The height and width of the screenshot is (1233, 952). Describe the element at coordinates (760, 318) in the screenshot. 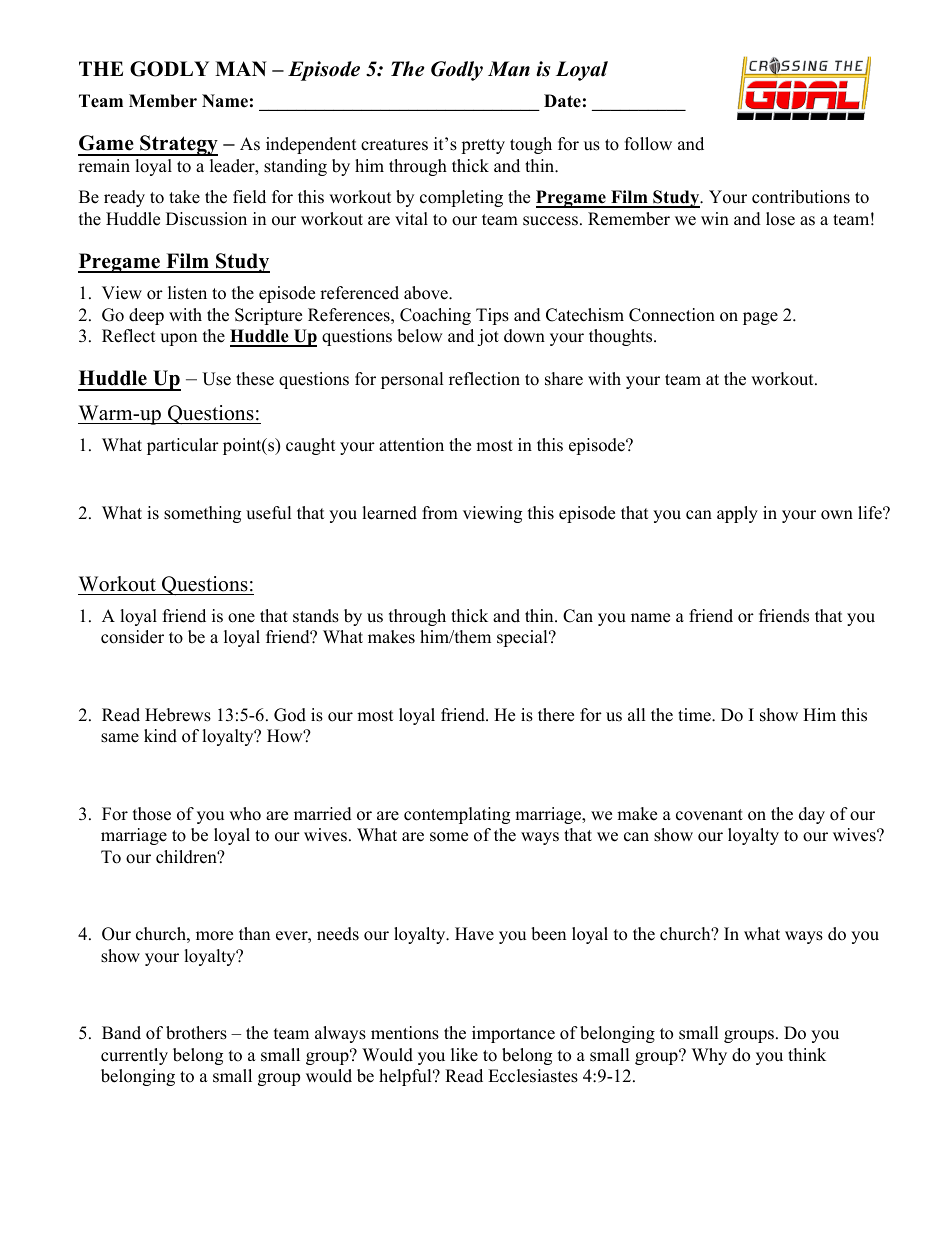

I see `page` at that location.
